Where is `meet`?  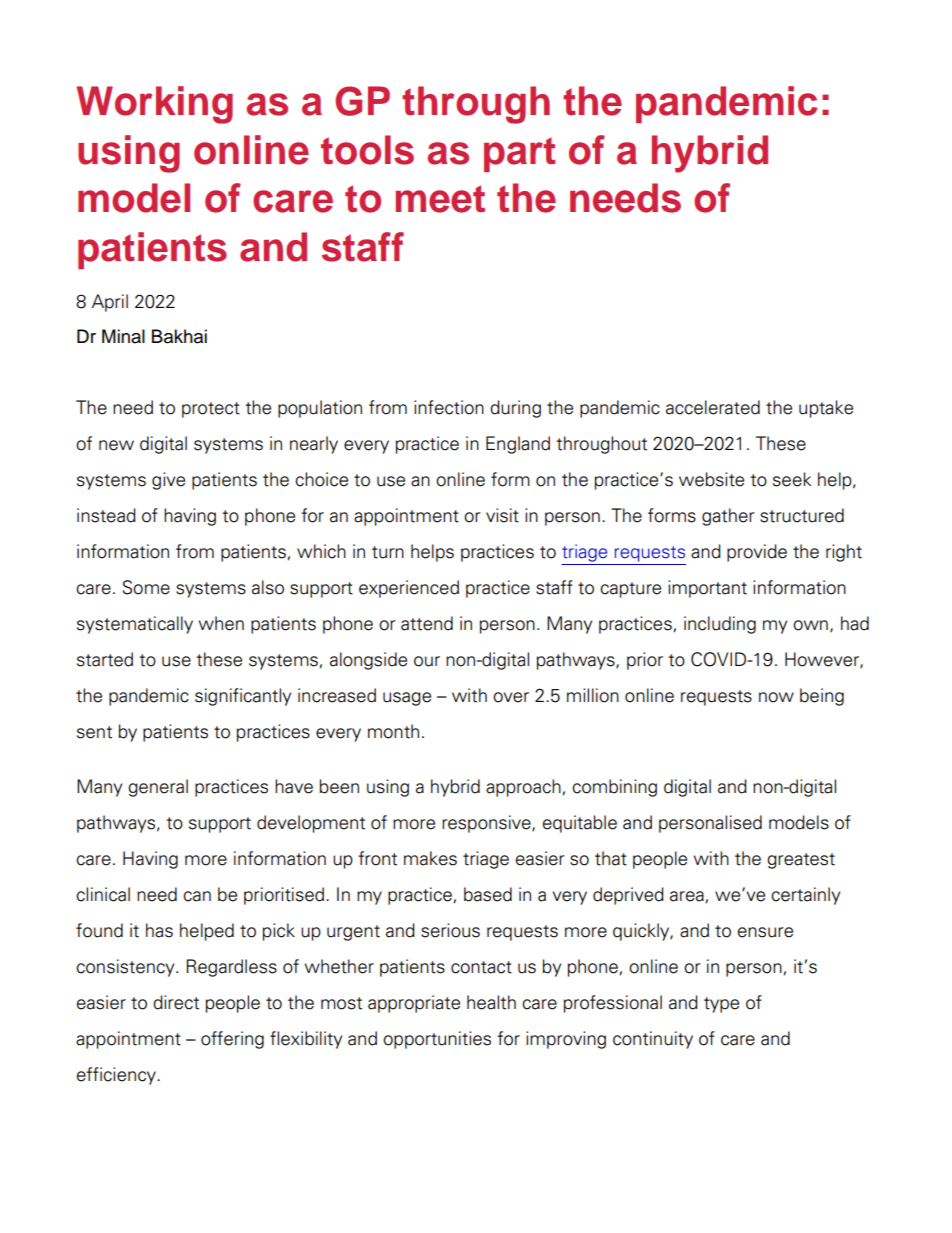
meet is located at coordinates (440, 199).
